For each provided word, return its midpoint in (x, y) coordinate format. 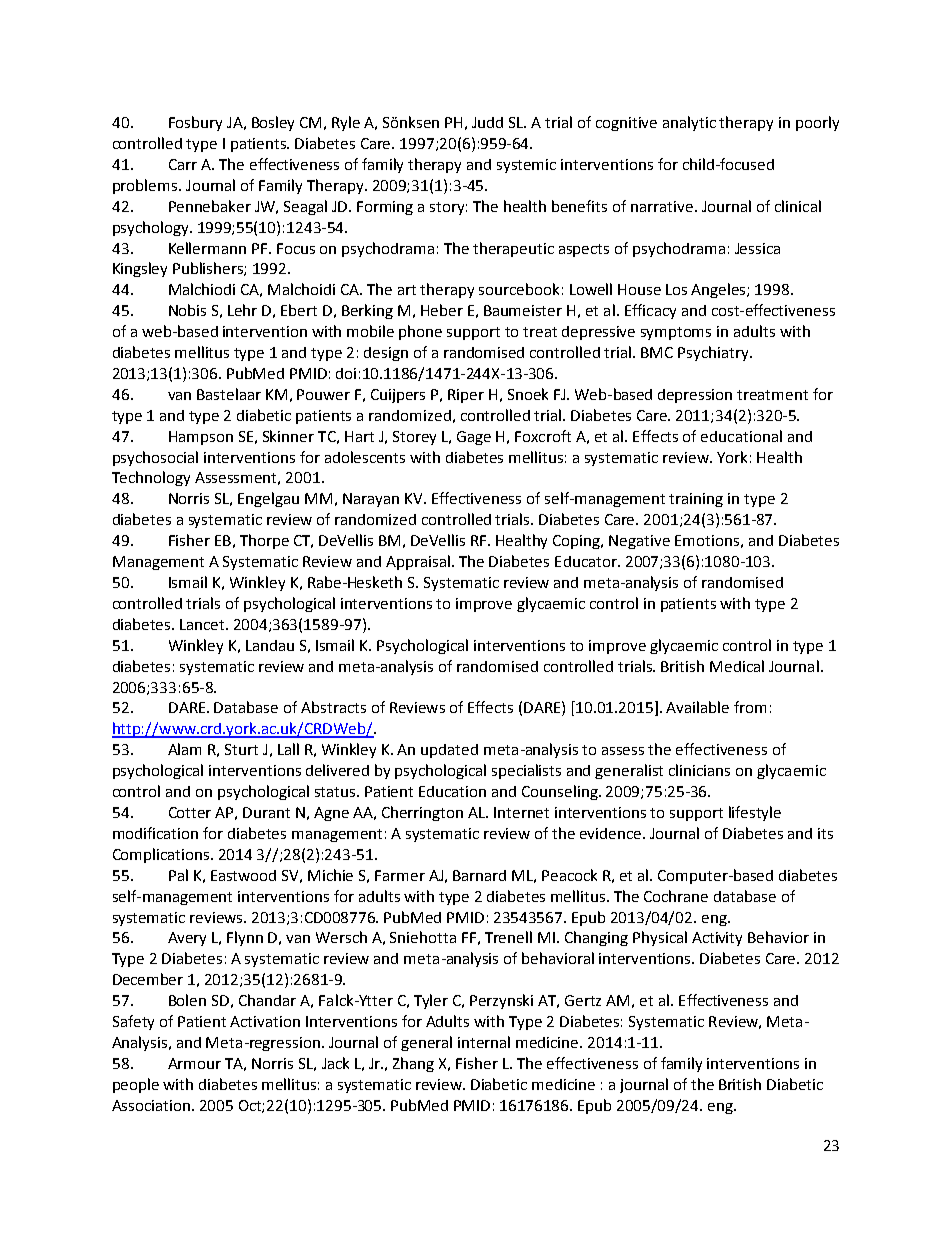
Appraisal (419, 562)
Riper (466, 396)
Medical (737, 666)
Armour (194, 1063)
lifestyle (755, 813)
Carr (183, 164)
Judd (487, 122)
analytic (689, 123)
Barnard (479, 875)
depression (695, 396)
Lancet (204, 624)
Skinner (288, 436)
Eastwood (243, 875)
